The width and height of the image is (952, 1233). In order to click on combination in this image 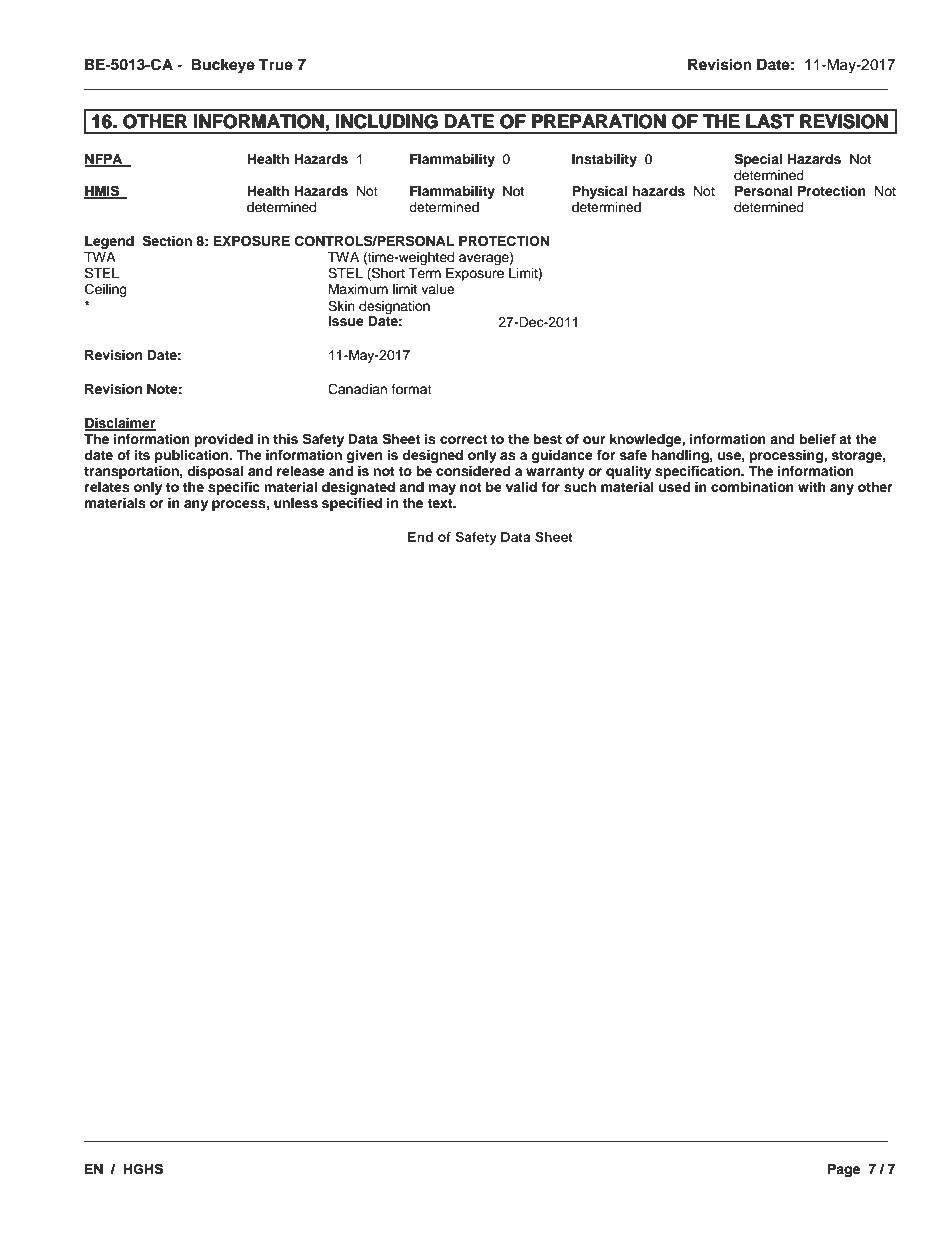, I will do `click(752, 487)`.
